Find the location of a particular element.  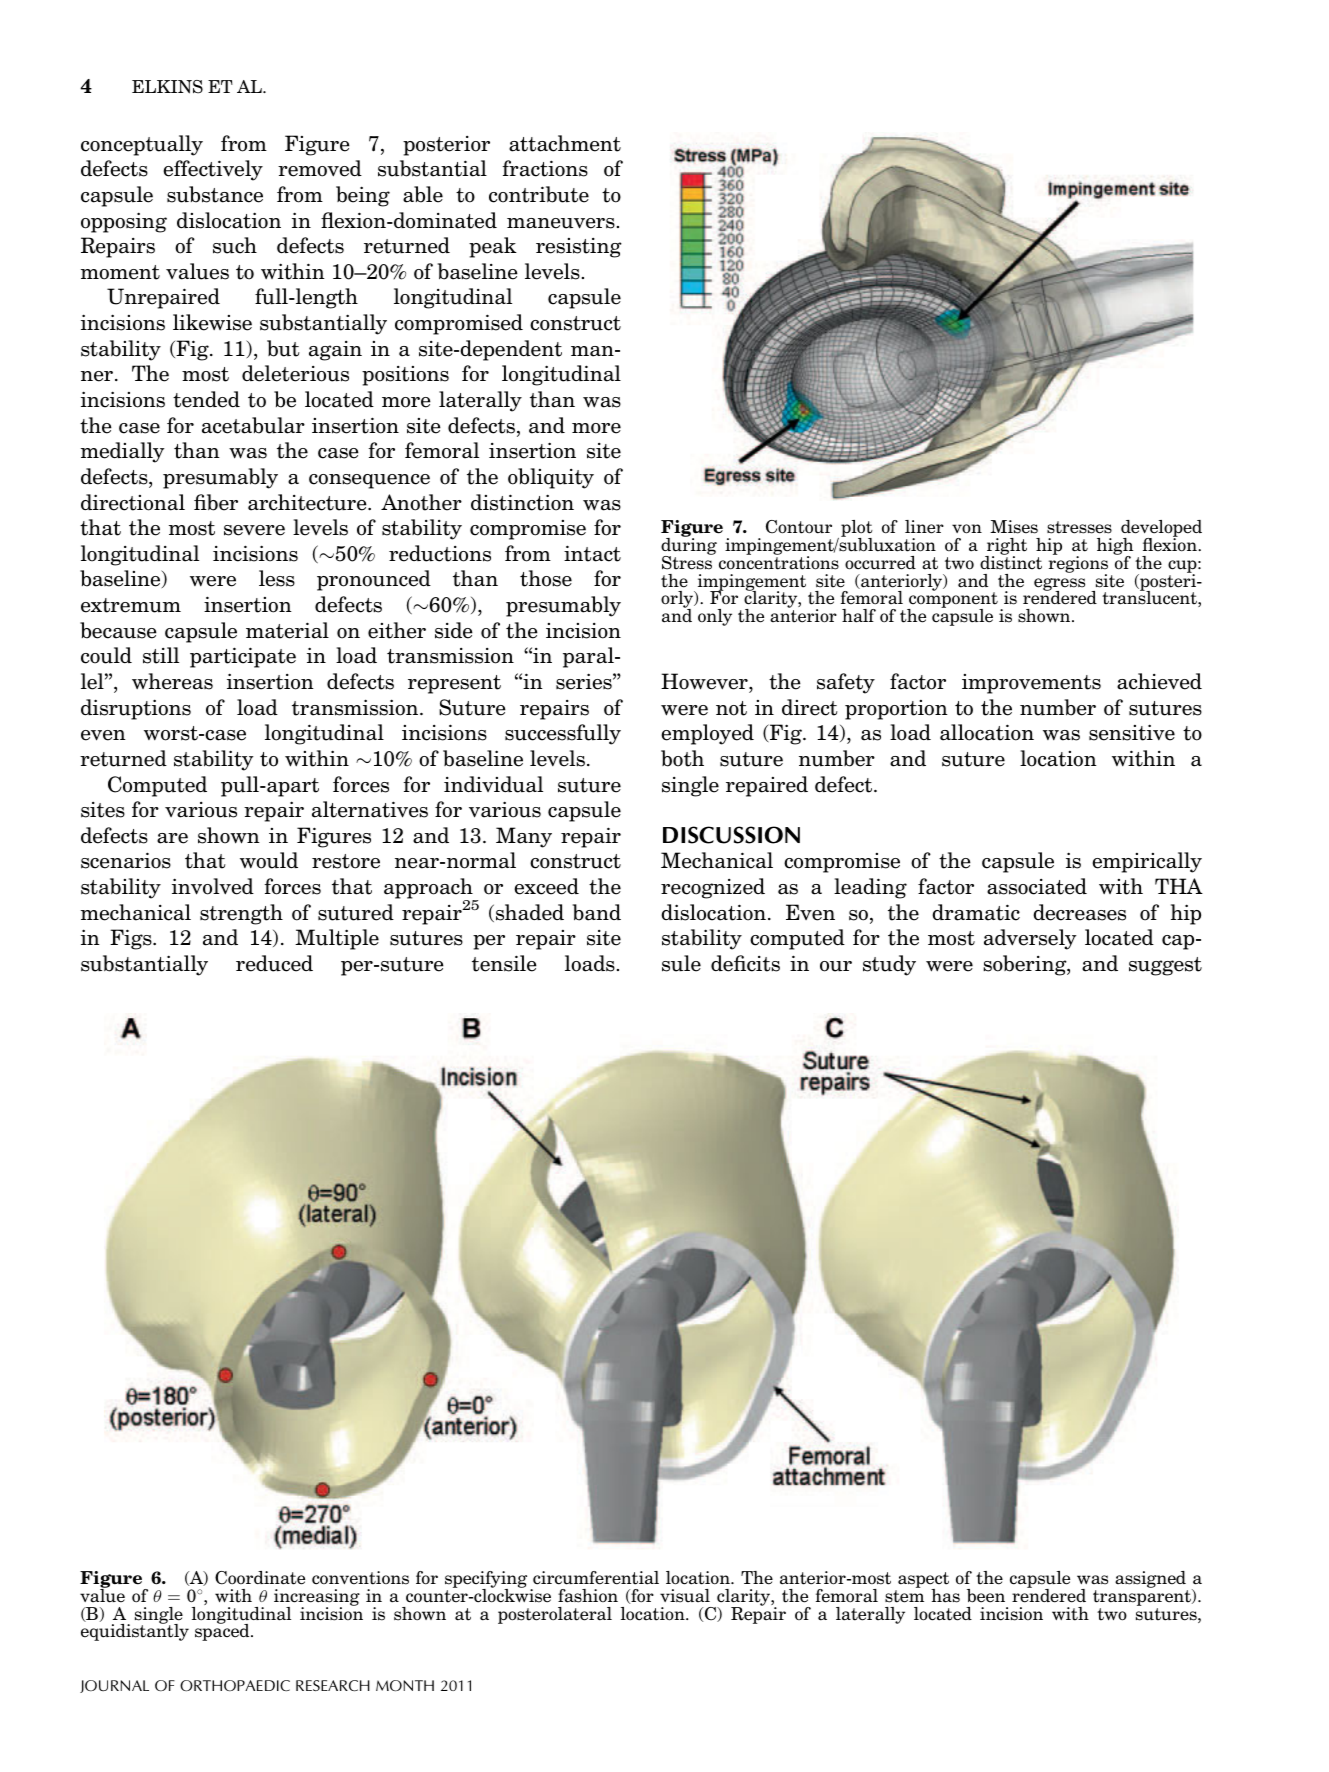

associated is located at coordinates (1037, 886).
